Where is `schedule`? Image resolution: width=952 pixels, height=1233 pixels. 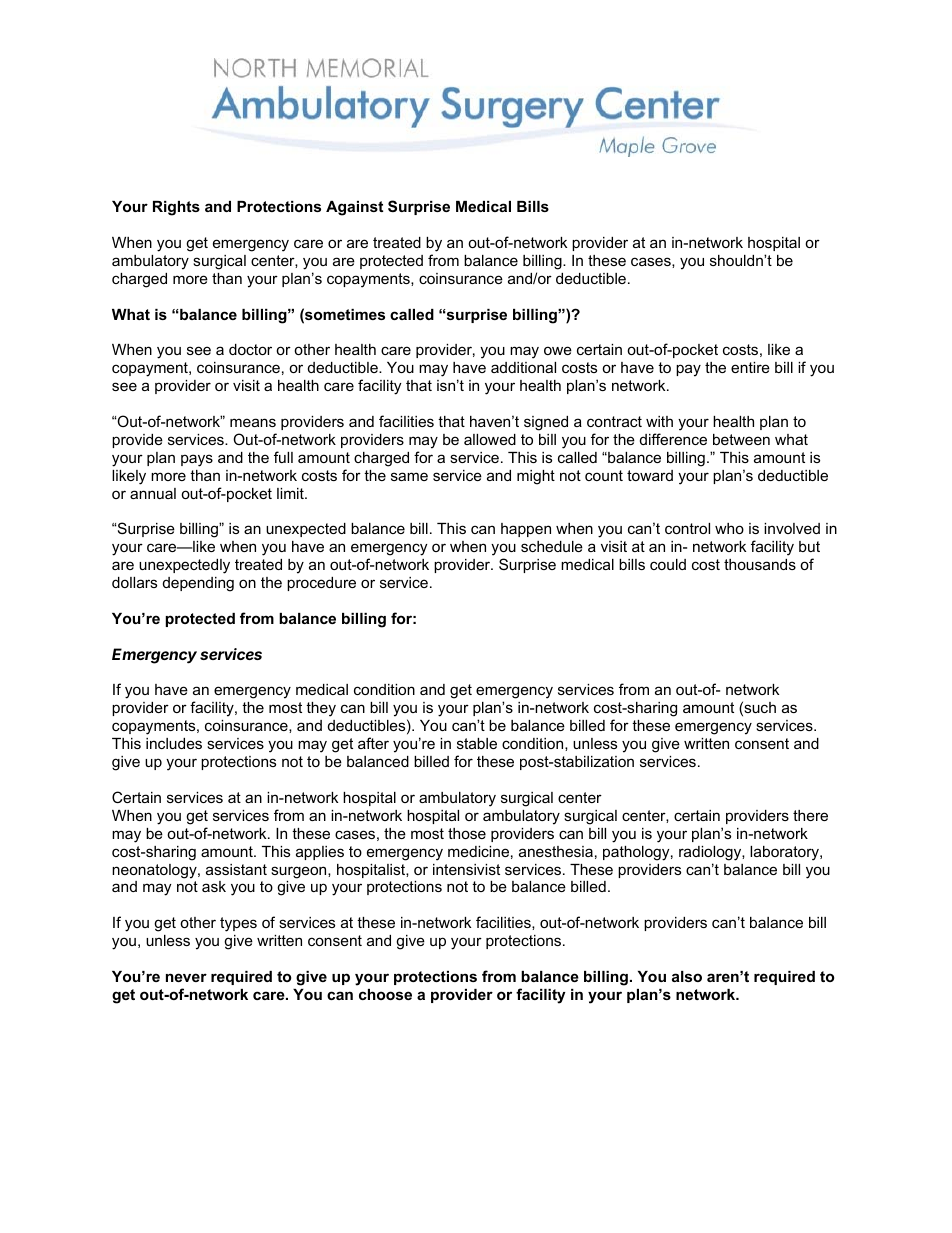
schedule is located at coordinates (552, 546).
